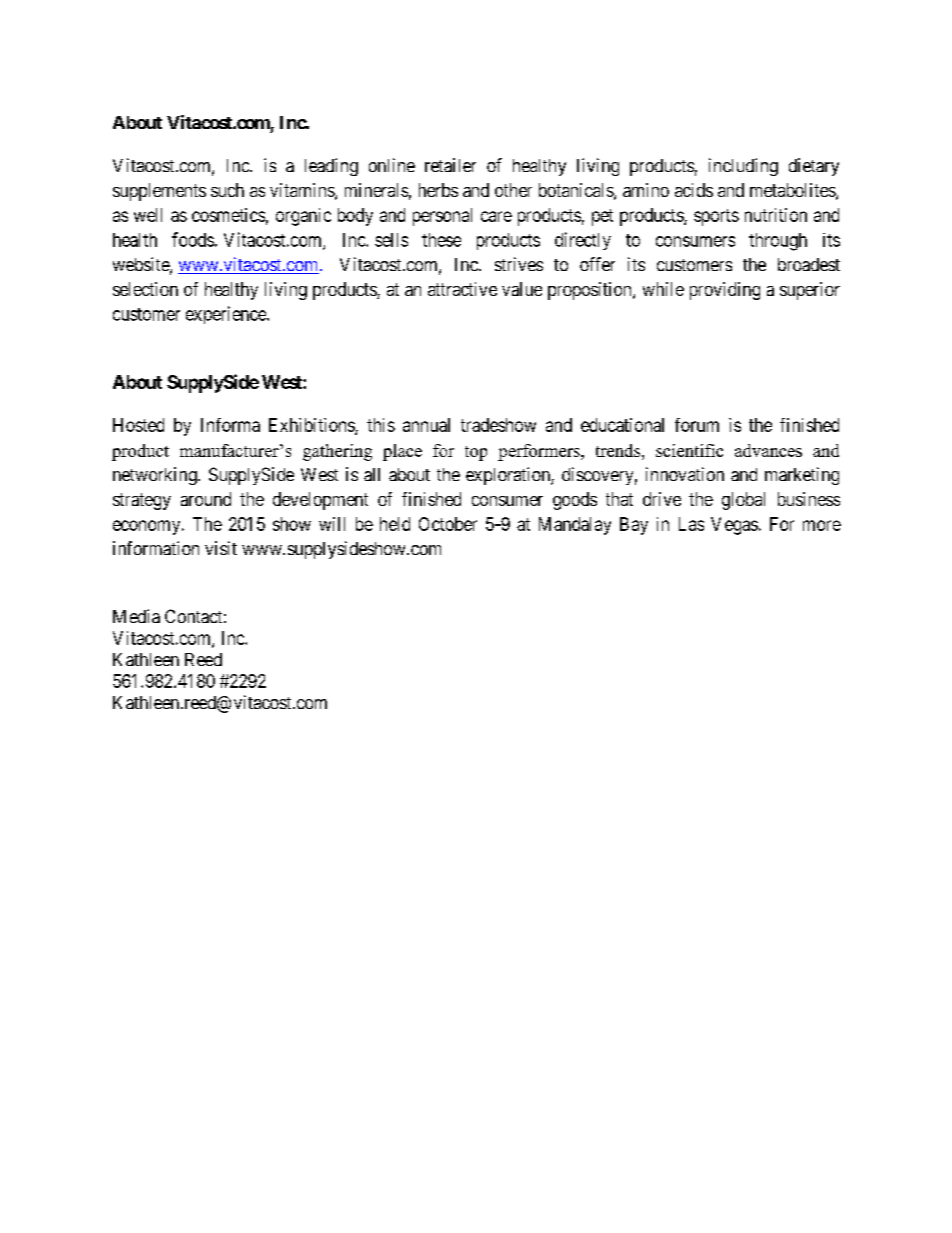 The height and width of the document is (1233, 952). What do you see at coordinates (743, 167) in the document?
I see `including` at bounding box center [743, 167].
